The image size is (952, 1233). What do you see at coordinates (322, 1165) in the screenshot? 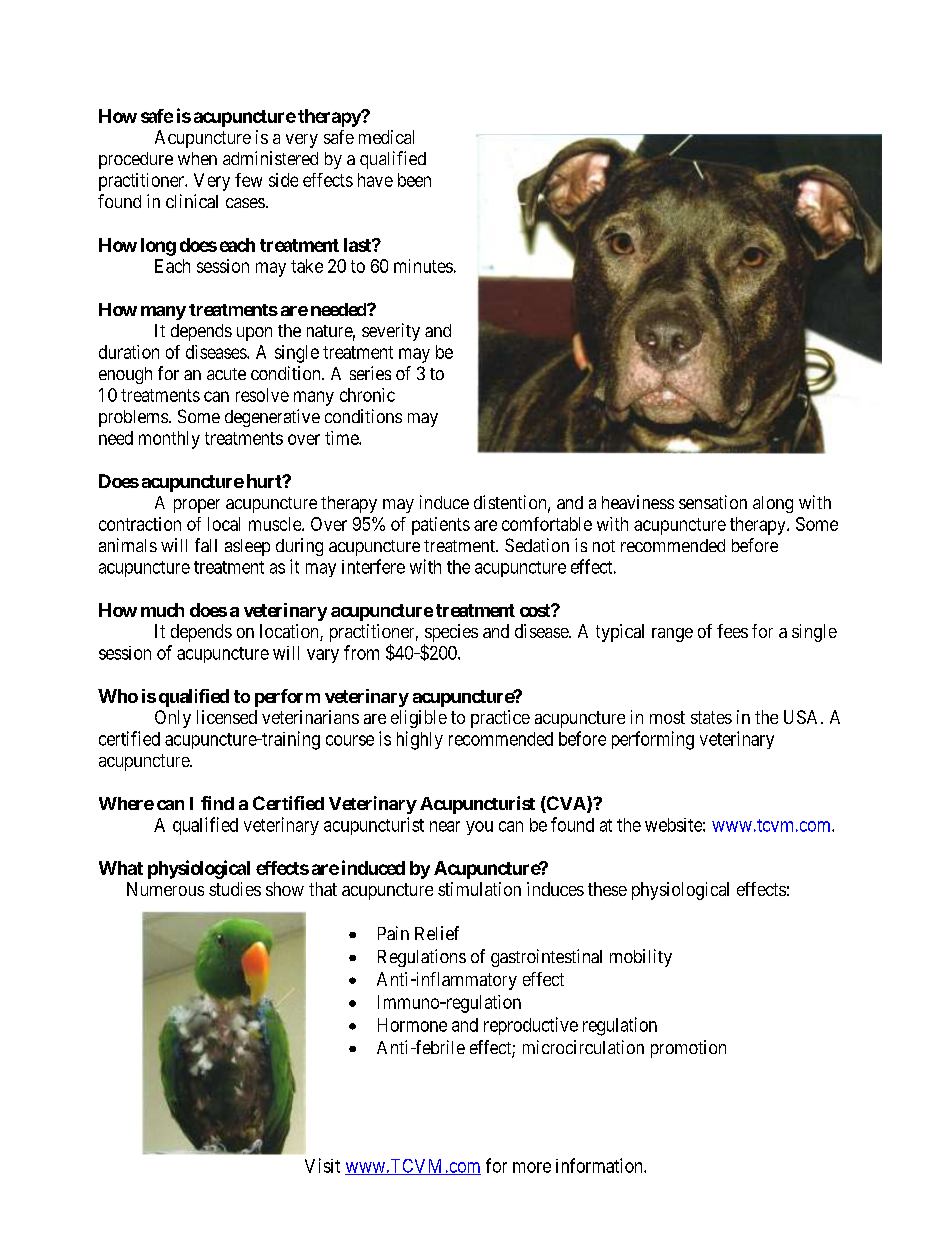
I see `Visit` at bounding box center [322, 1165].
